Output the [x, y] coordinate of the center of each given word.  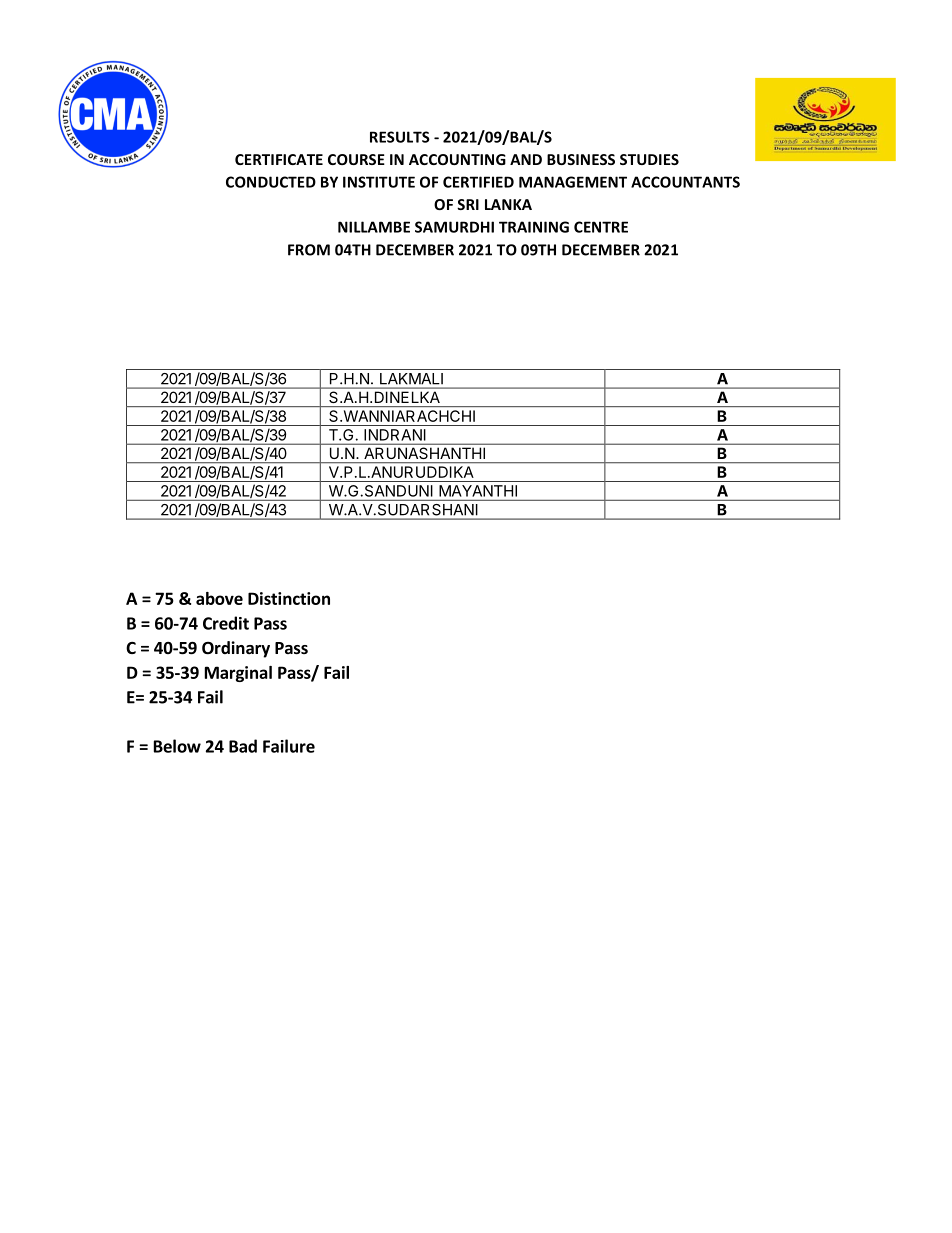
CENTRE [601, 227]
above [219, 598]
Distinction [289, 598]
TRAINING [534, 227]
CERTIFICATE [279, 159]
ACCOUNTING [457, 159]
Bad [243, 746]
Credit [226, 623]
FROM [309, 250]
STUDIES [649, 159]
